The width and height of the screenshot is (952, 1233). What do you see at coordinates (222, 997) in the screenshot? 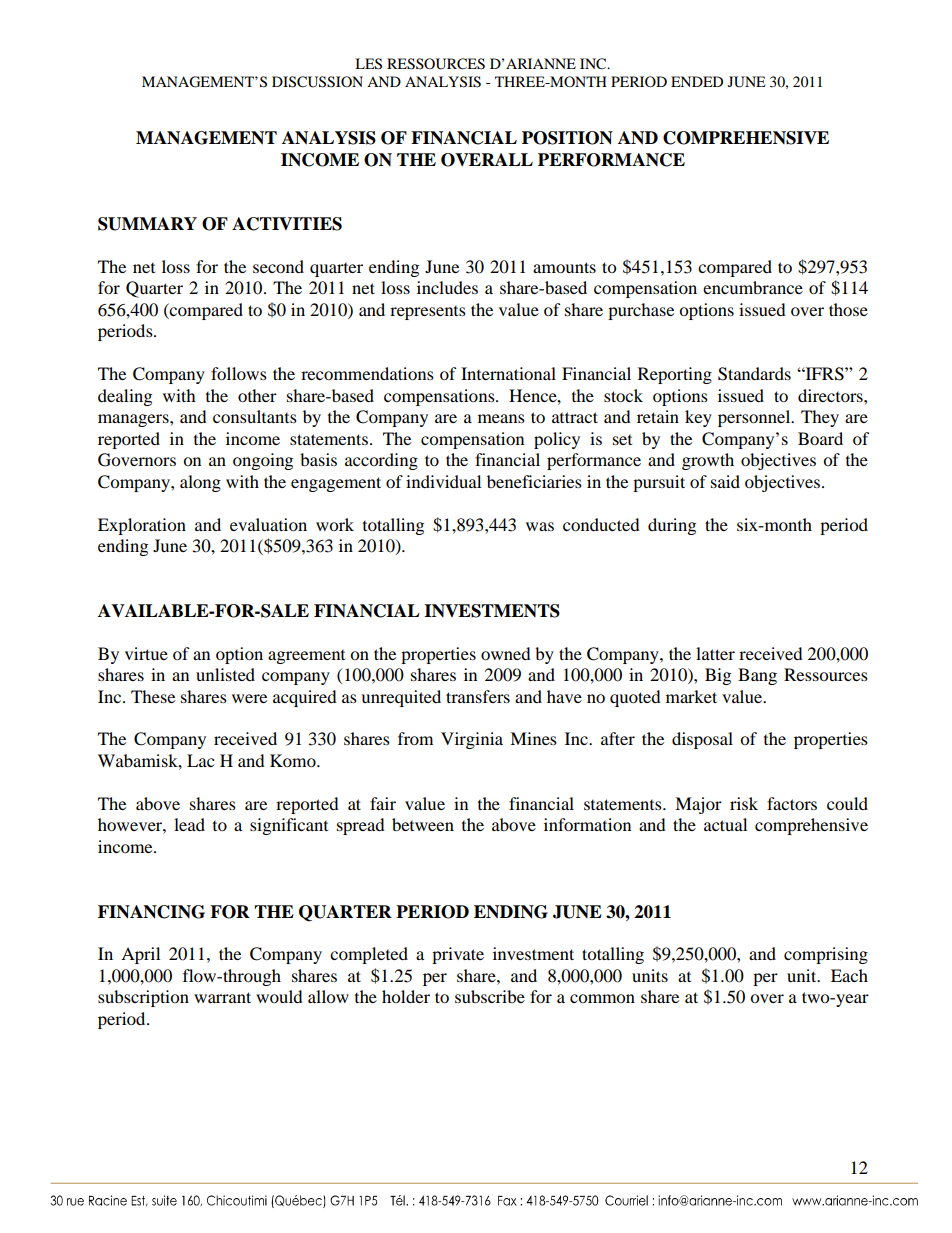
I see `warrant` at bounding box center [222, 997].
